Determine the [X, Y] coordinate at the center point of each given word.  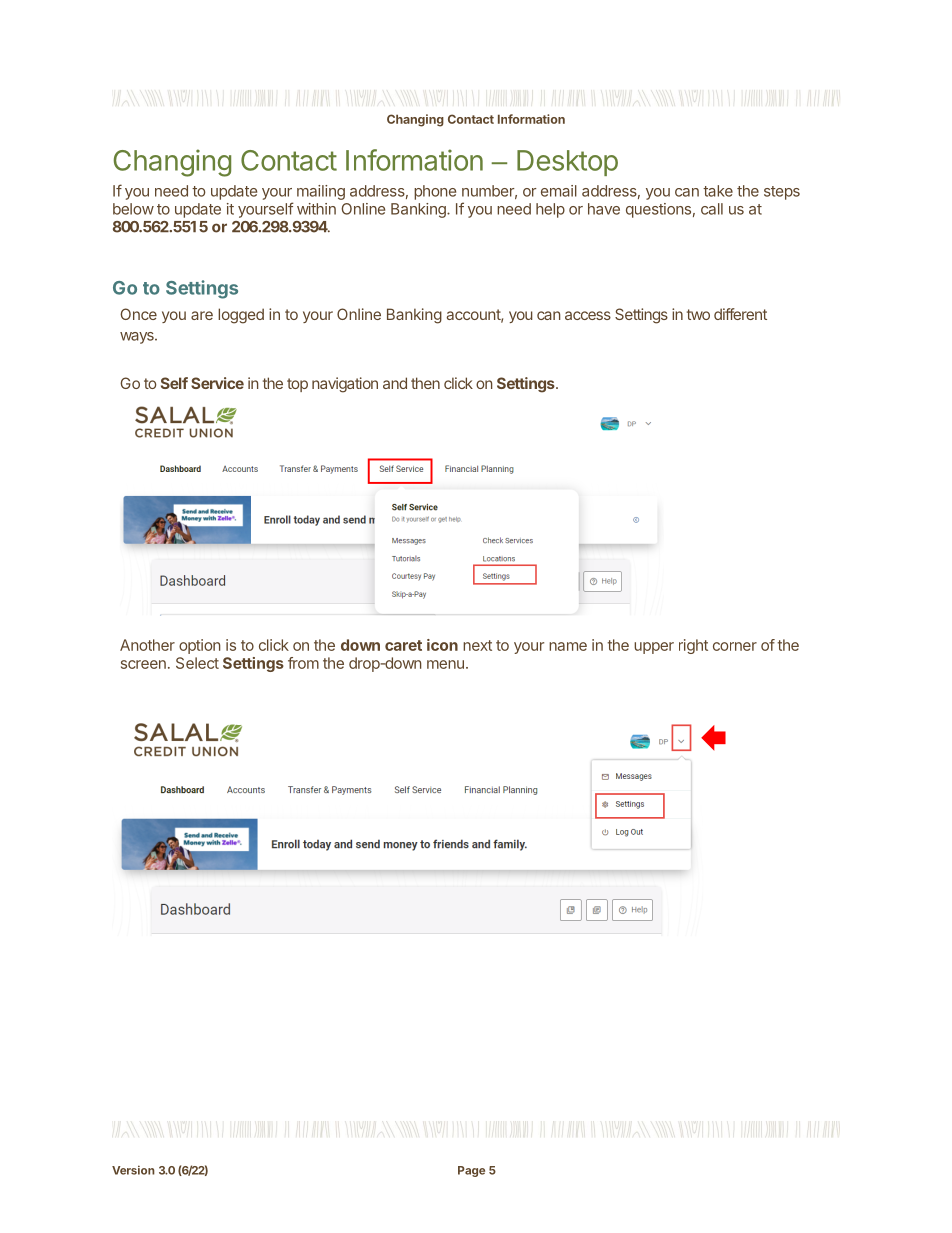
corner [735, 646]
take [718, 191]
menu [445, 664]
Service [217, 383]
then [425, 383]
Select [197, 663]
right [693, 646]
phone [435, 192]
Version [133, 1170]
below [133, 209]
